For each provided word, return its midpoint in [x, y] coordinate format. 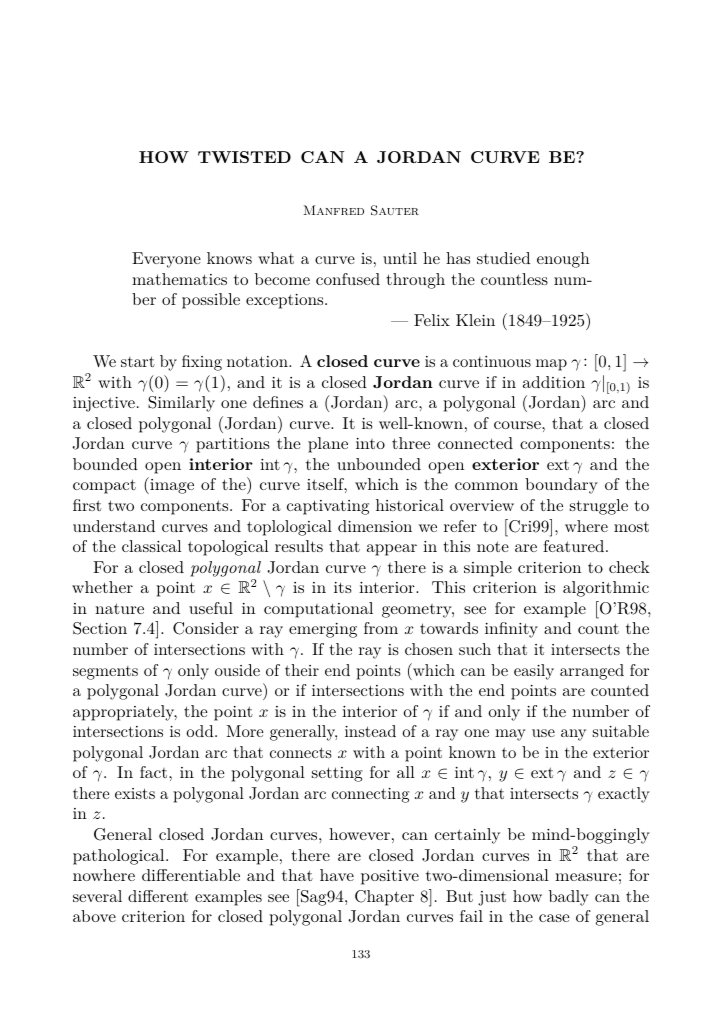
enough [563, 260]
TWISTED [244, 157]
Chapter [384, 898]
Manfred [333, 210]
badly [569, 898]
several [97, 896]
